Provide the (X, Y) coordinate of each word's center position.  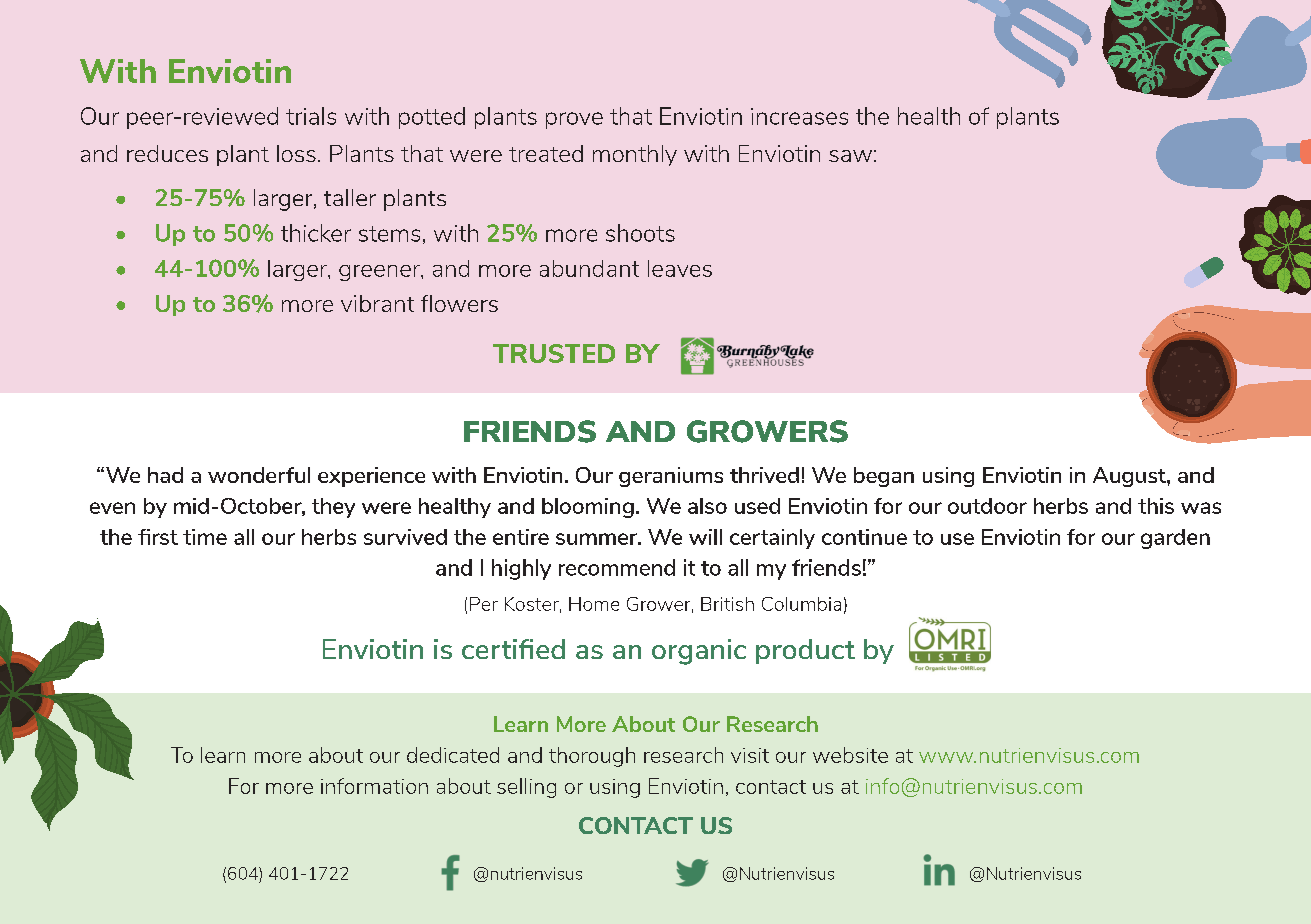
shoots (640, 233)
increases (799, 116)
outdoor (987, 506)
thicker (316, 233)
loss (296, 153)
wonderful (259, 475)
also (707, 506)
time (205, 537)
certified (513, 649)
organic (699, 652)
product (805, 651)
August (1130, 477)
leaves (680, 268)
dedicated (453, 755)
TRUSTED (554, 353)
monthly (635, 155)
